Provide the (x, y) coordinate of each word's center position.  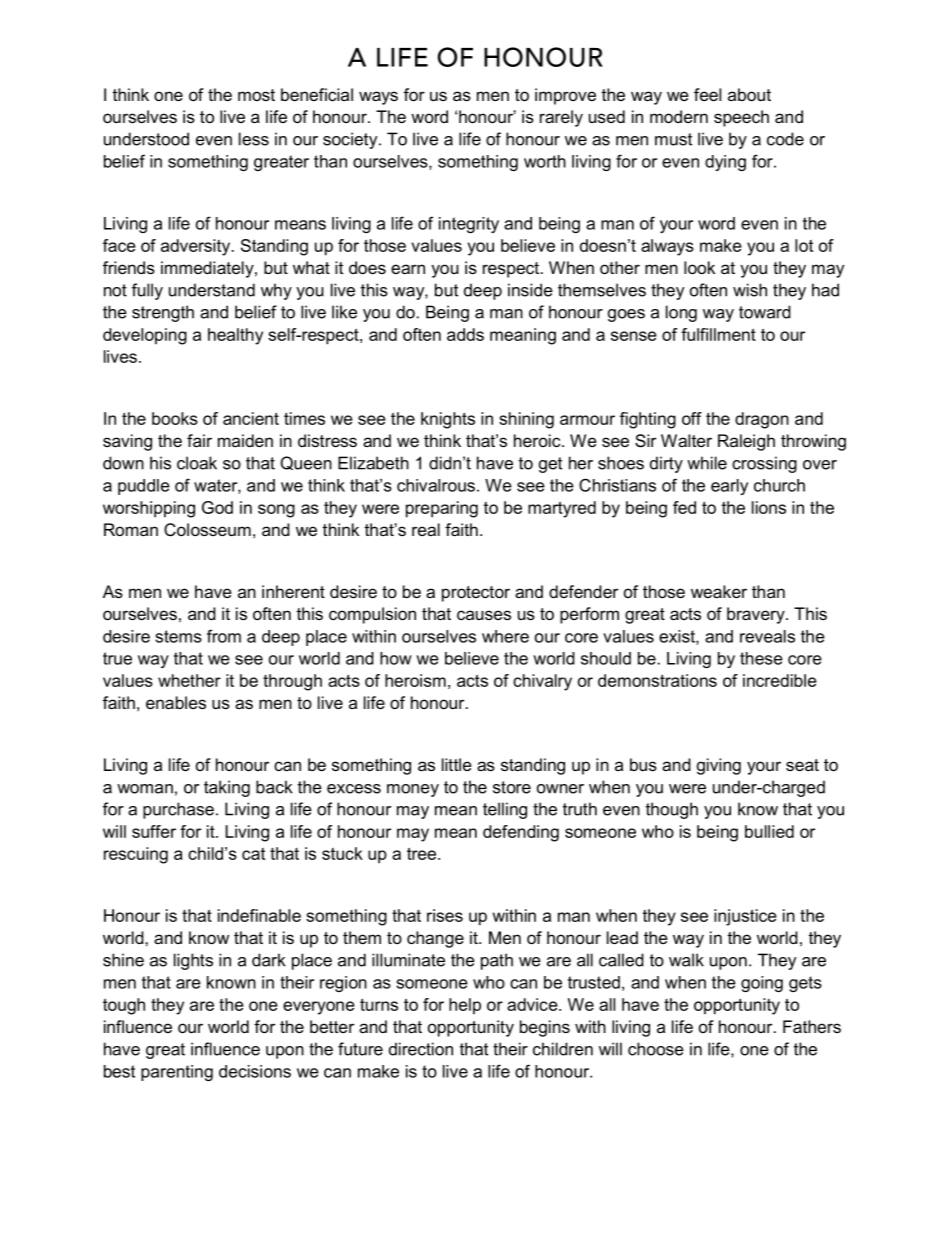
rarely (561, 118)
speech (741, 118)
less (254, 139)
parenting (177, 1073)
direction (421, 1049)
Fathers (812, 1026)
